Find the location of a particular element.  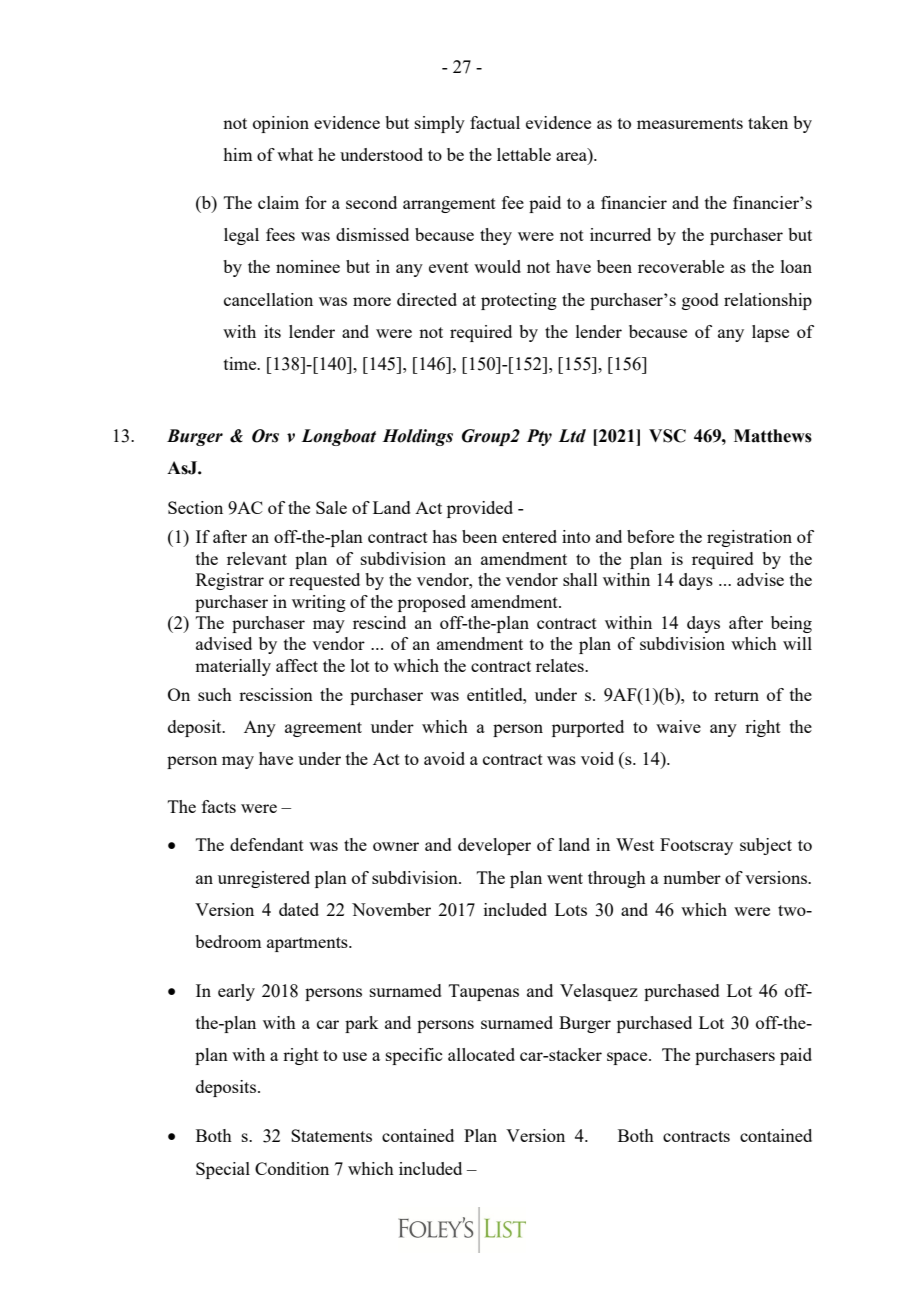

registration is located at coordinates (749, 538).
